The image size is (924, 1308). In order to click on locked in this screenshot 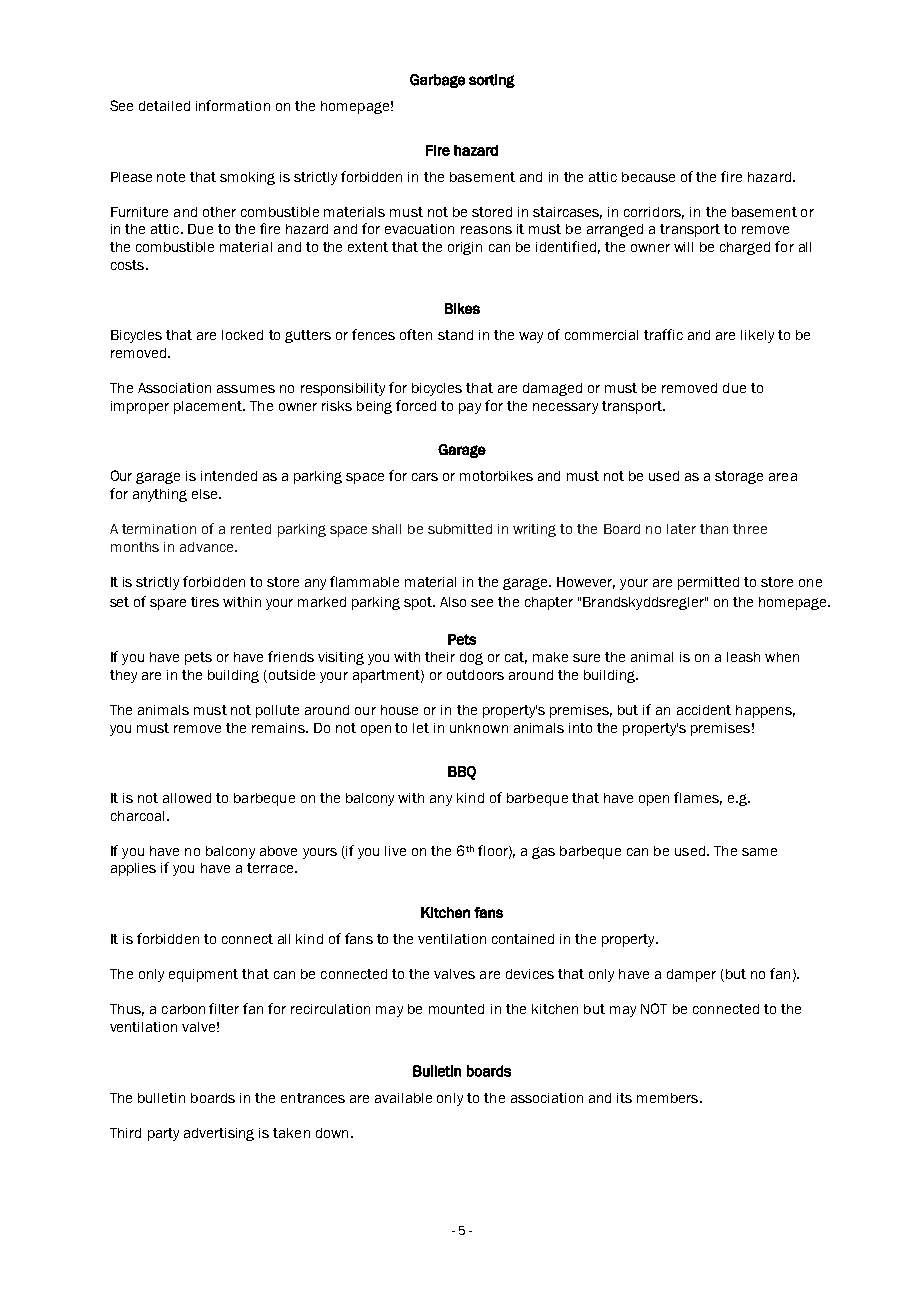, I will do `click(242, 335)`.
